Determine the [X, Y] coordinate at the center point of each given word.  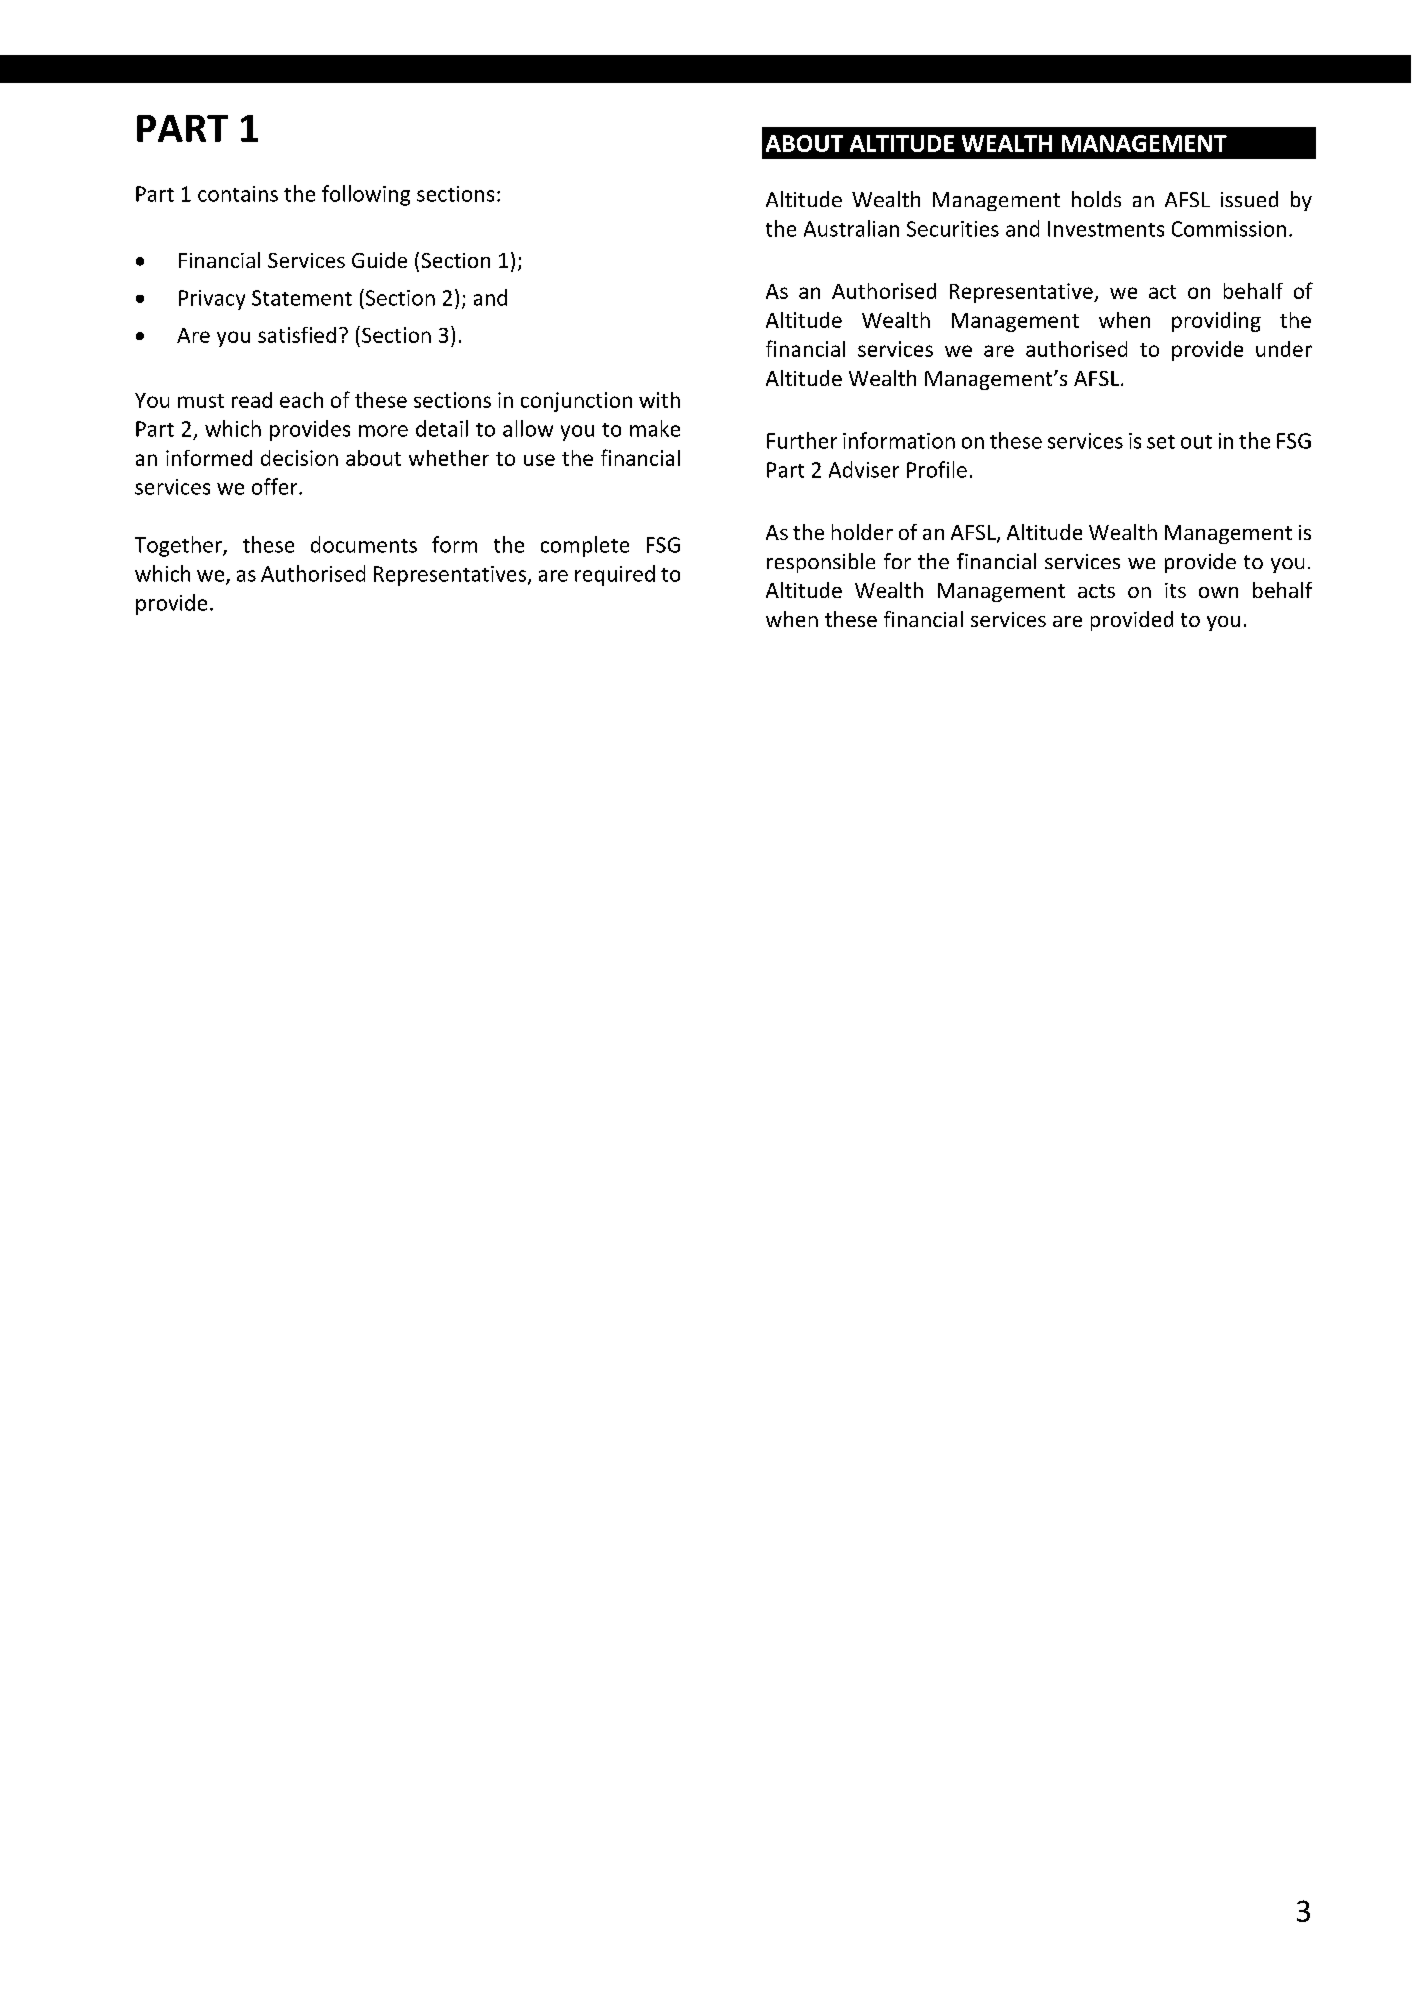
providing [1216, 322]
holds [1096, 199]
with [659, 400]
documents [364, 544]
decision [299, 458]
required [615, 575]
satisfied [297, 335]
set [1161, 442]
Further [802, 440]
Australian [851, 228]
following [366, 195]
